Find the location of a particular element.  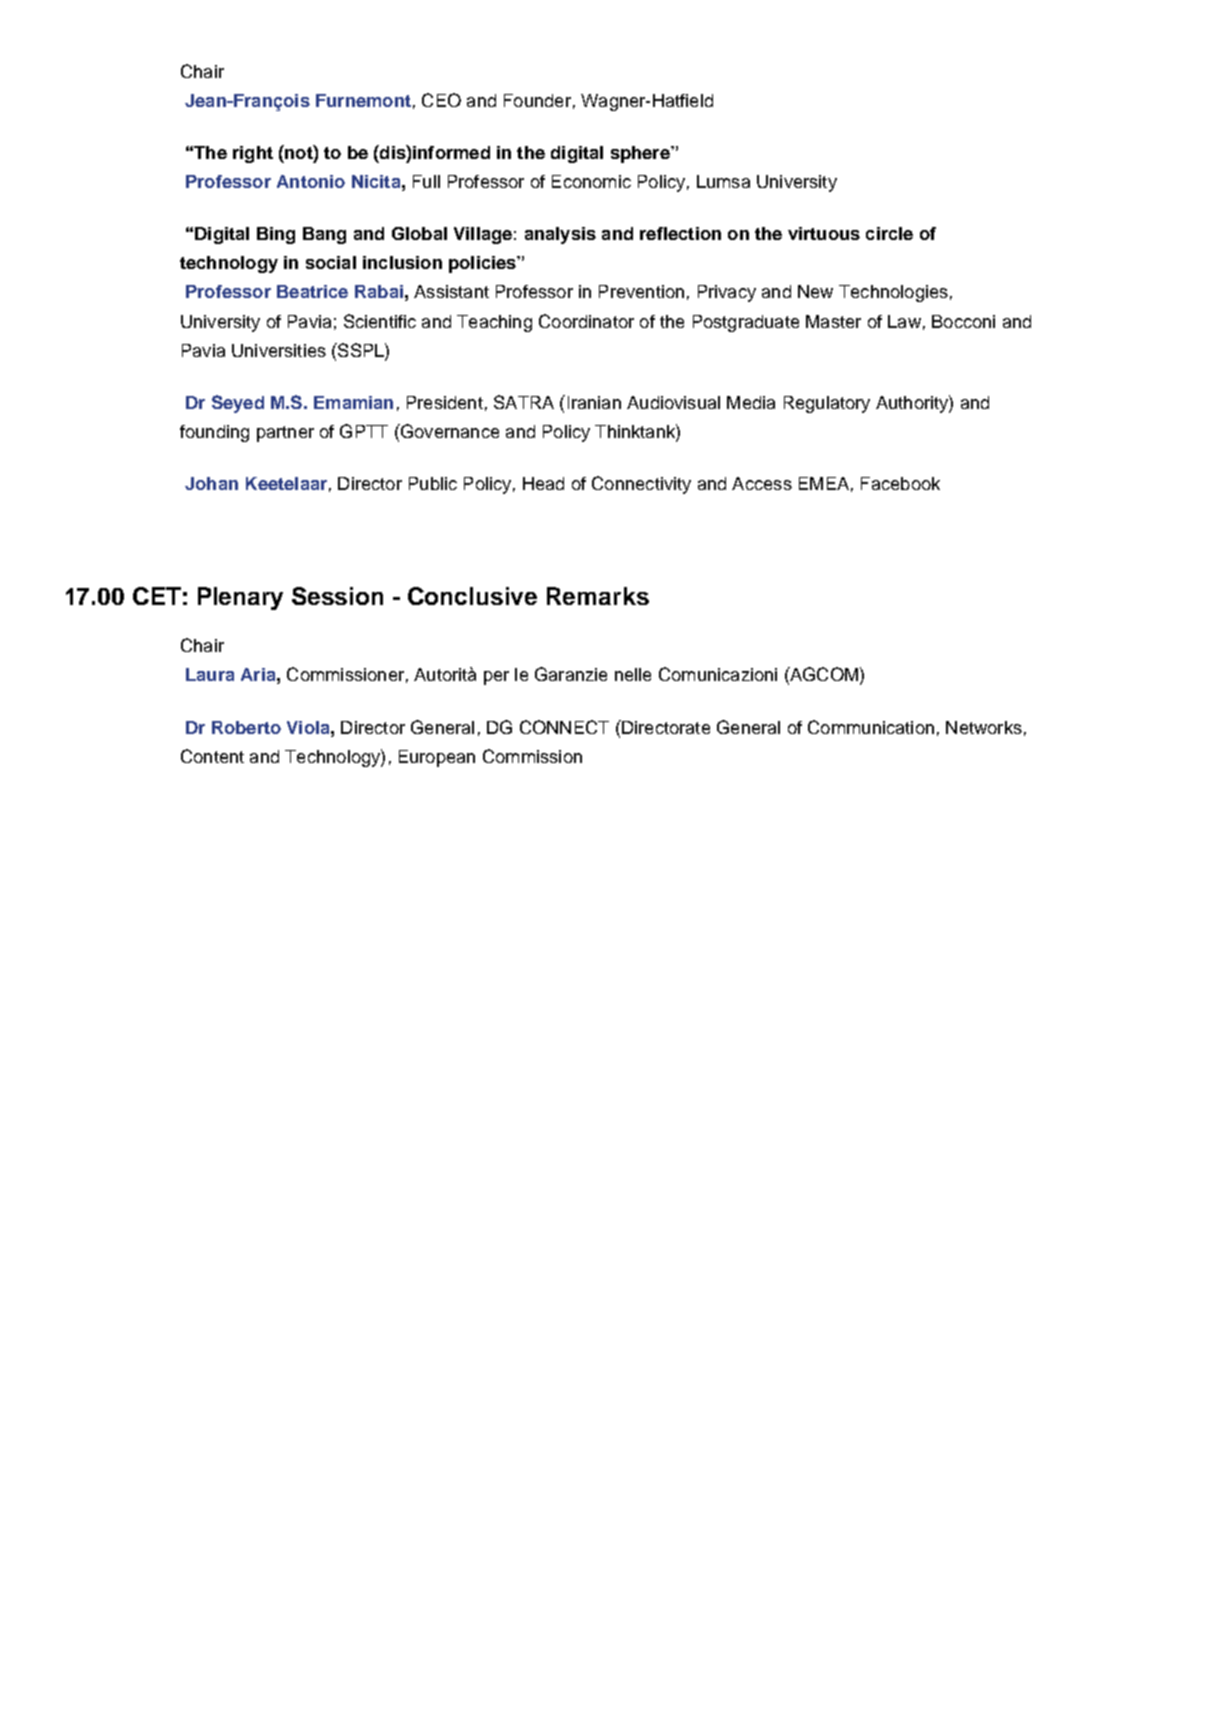

Facebook is located at coordinates (900, 483).
